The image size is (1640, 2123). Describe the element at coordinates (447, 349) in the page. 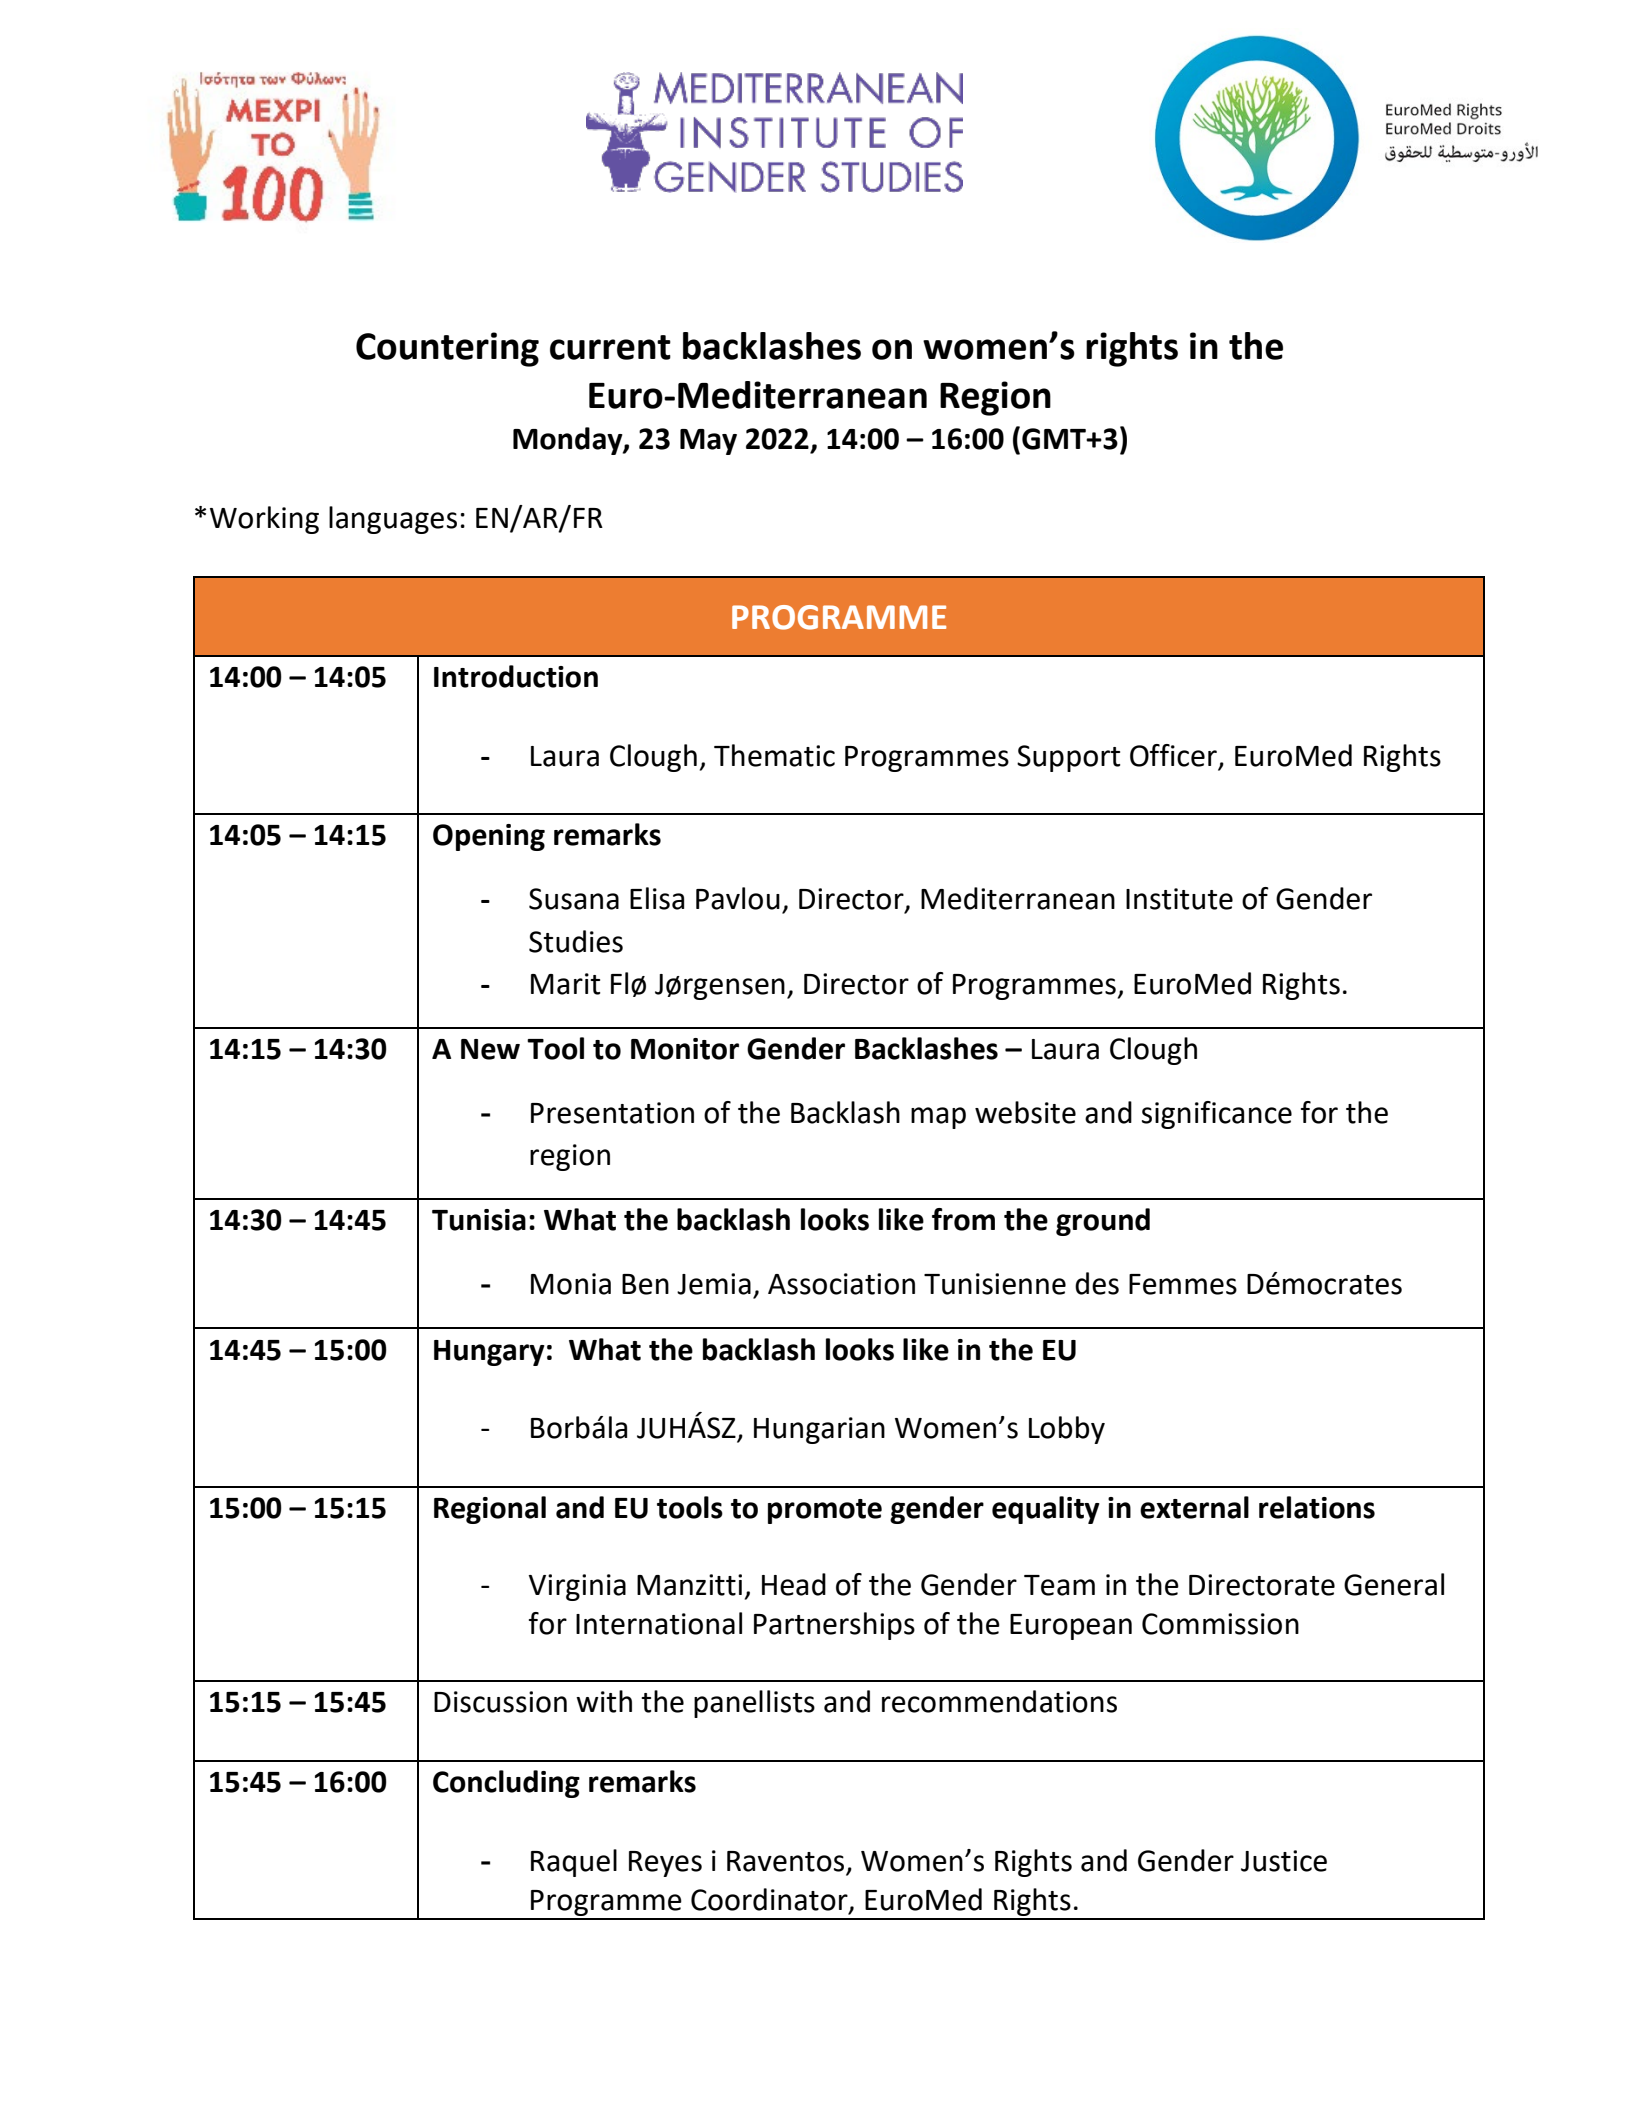

I see `Countering` at that location.
